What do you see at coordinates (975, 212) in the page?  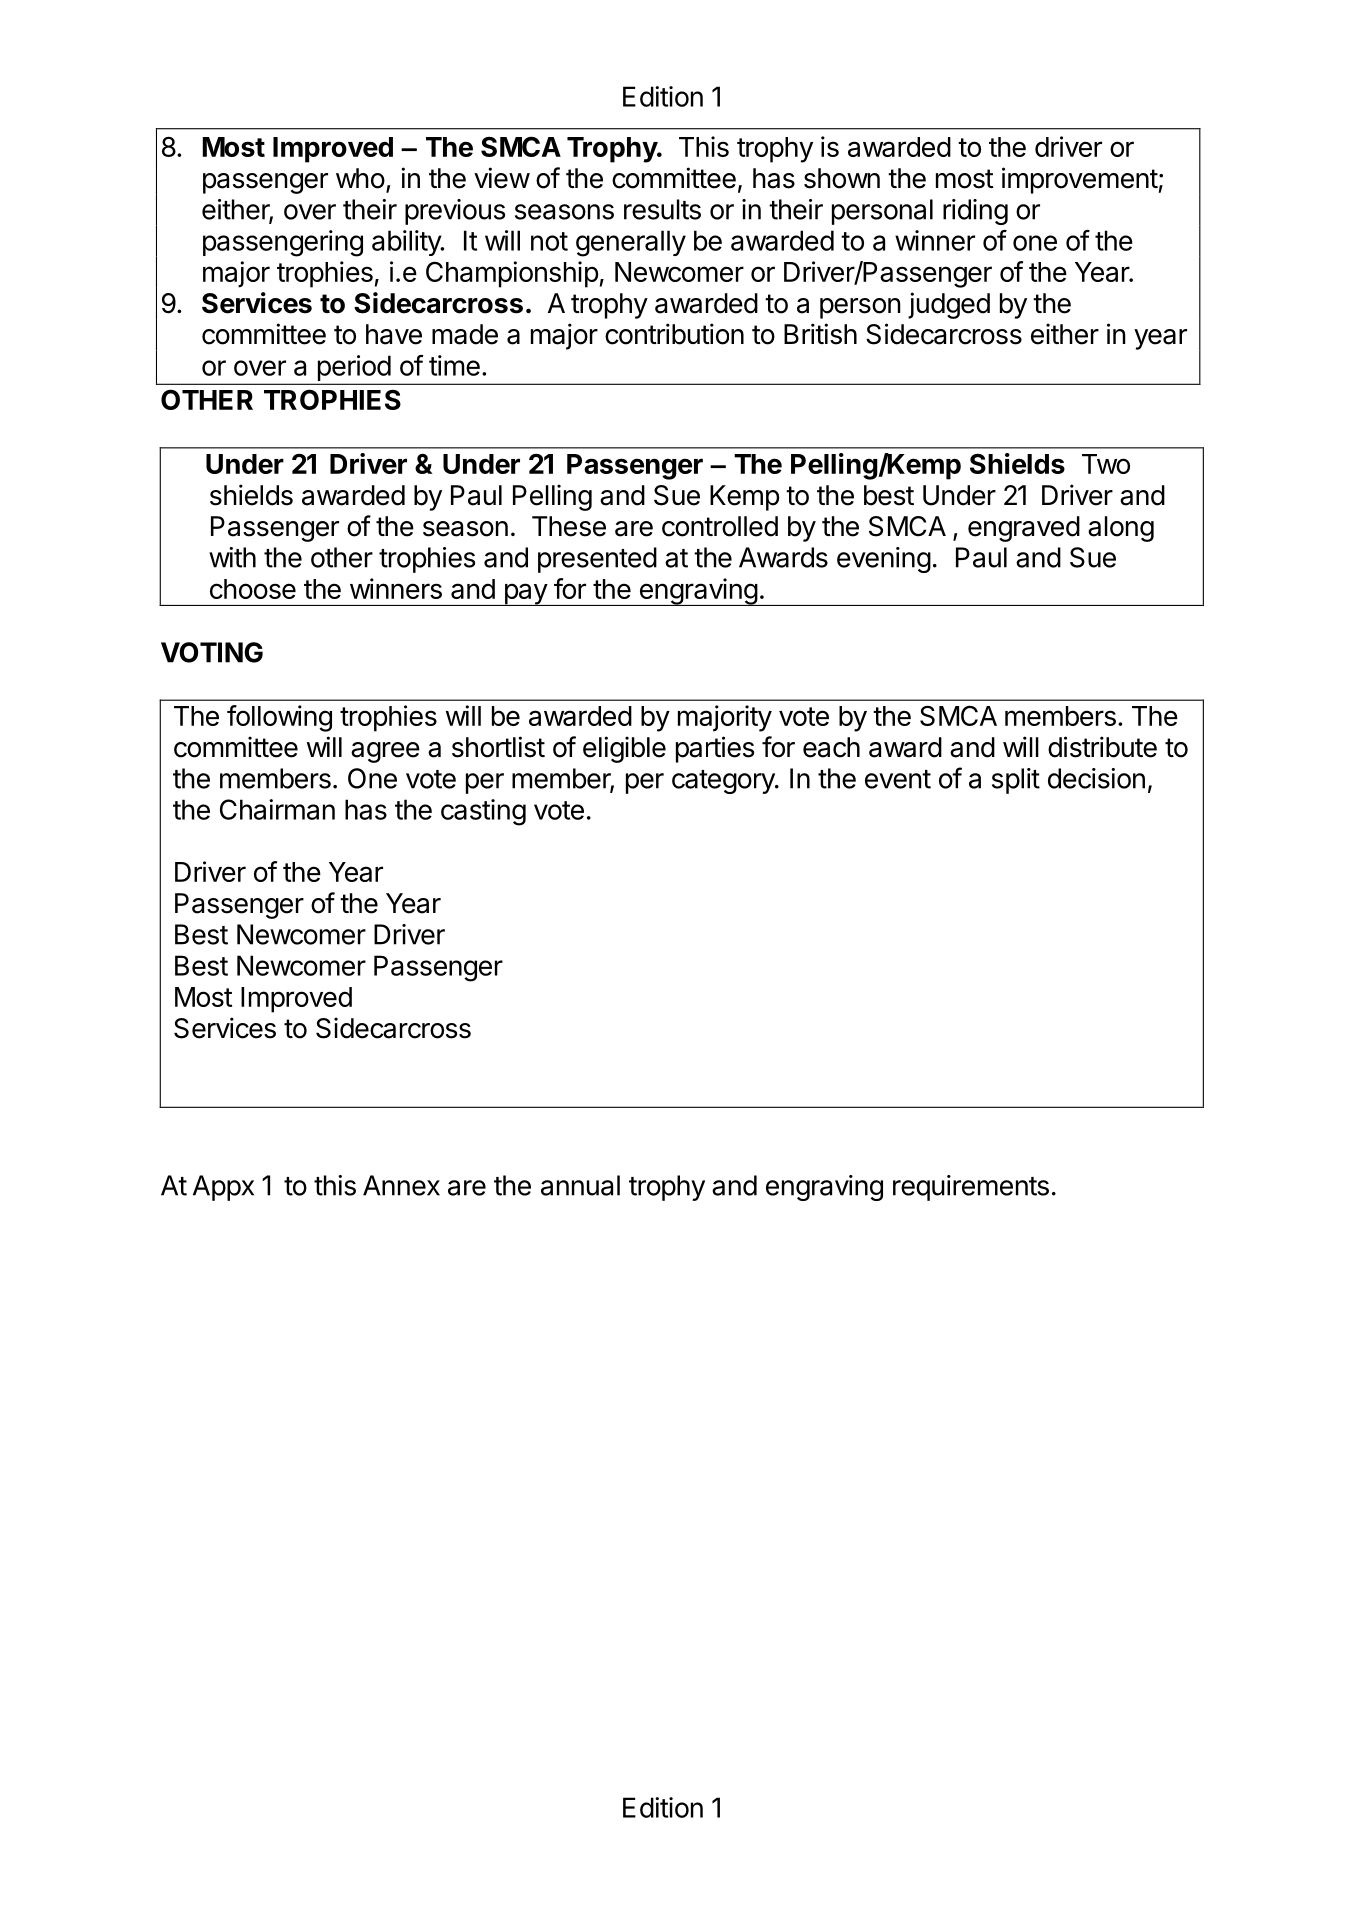 I see `riding` at bounding box center [975, 212].
